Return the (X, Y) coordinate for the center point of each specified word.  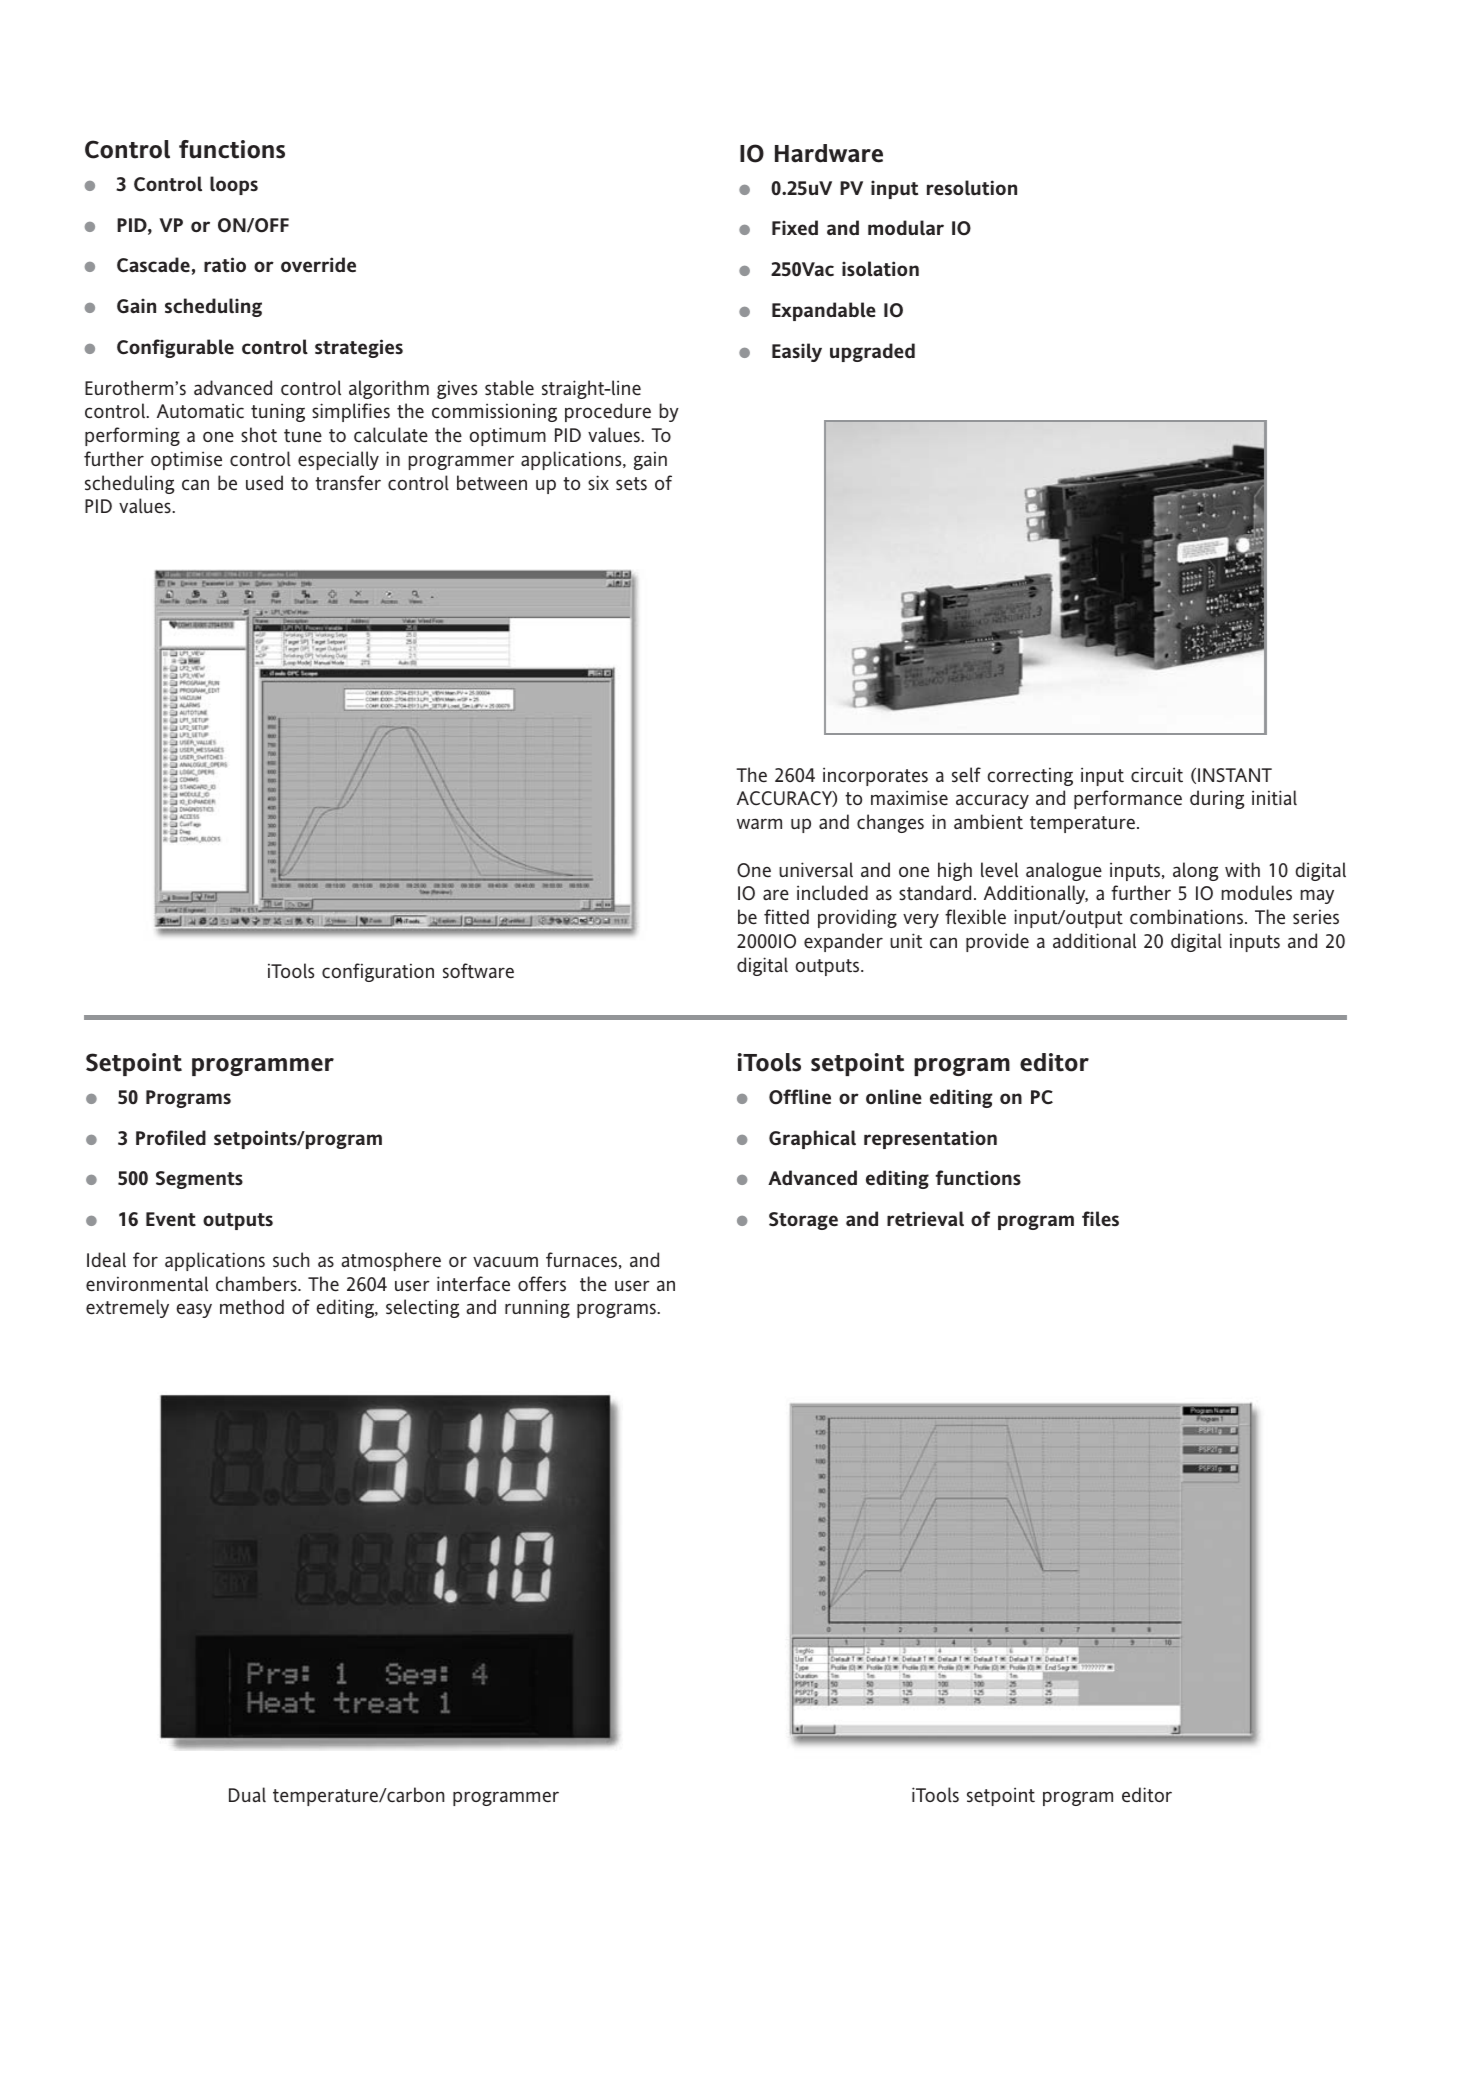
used (264, 483)
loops (234, 185)
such (291, 1260)
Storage (803, 1221)
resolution (972, 188)
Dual (247, 1794)
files (1100, 1219)
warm (759, 823)
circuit (1157, 775)
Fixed (795, 228)
